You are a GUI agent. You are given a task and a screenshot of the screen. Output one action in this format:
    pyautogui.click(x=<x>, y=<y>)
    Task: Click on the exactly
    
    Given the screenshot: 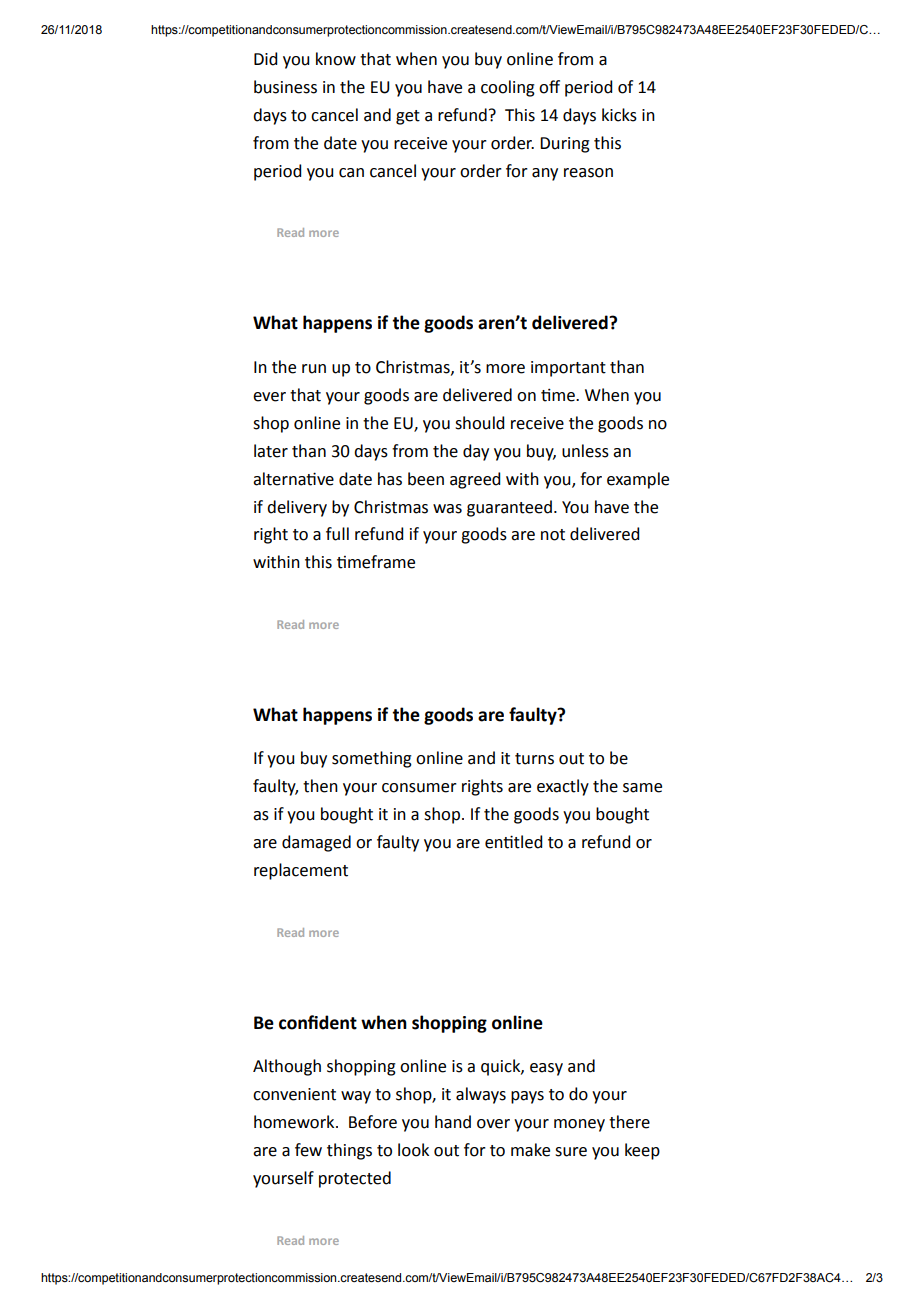 What is the action you would take?
    pyautogui.click(x=563, y=787)
